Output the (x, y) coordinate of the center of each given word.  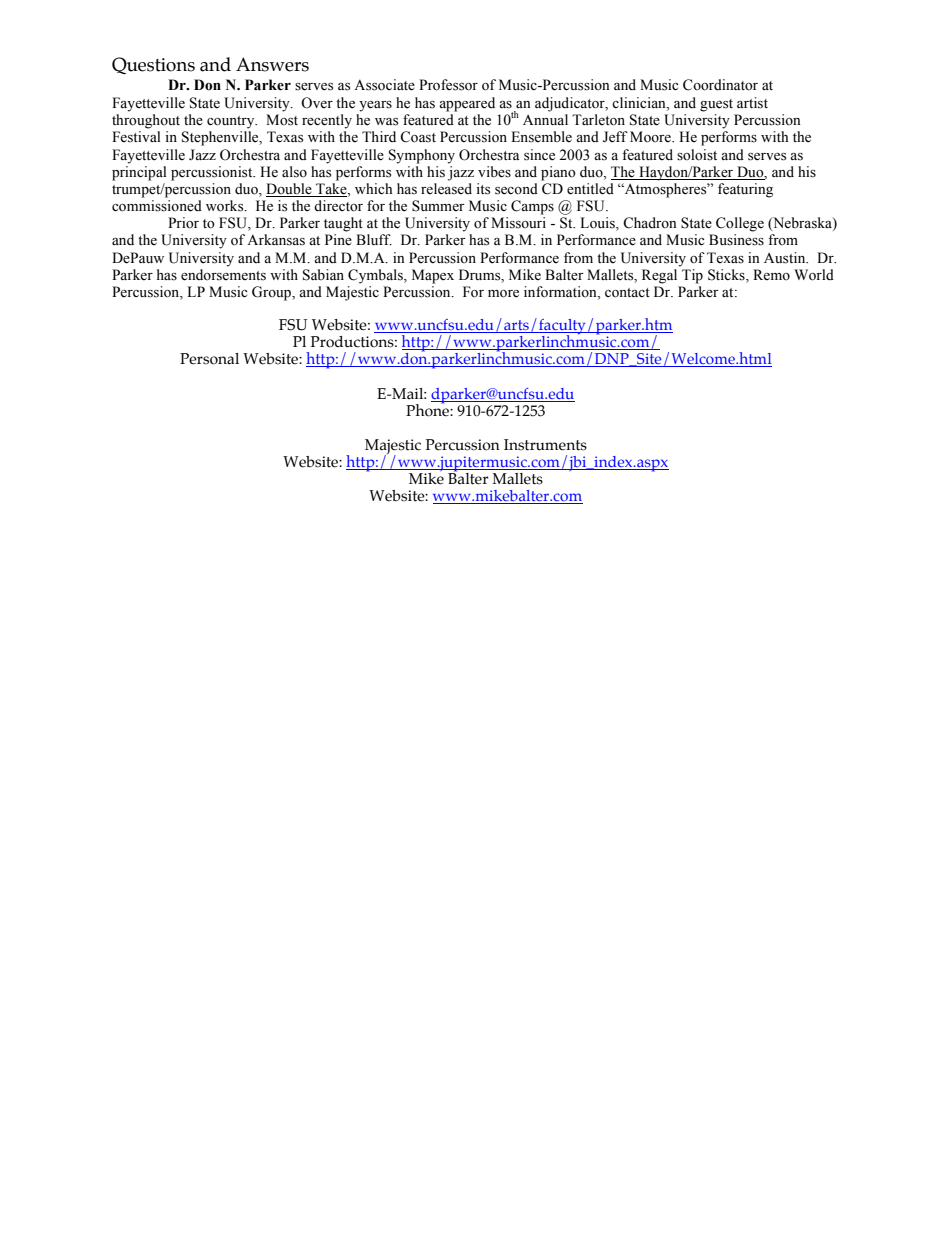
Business (736, 240)
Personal (209, 359)
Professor (448, 85)
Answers (272, 64)
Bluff (374, 239)
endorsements (223, 275)
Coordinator (720, 85)
